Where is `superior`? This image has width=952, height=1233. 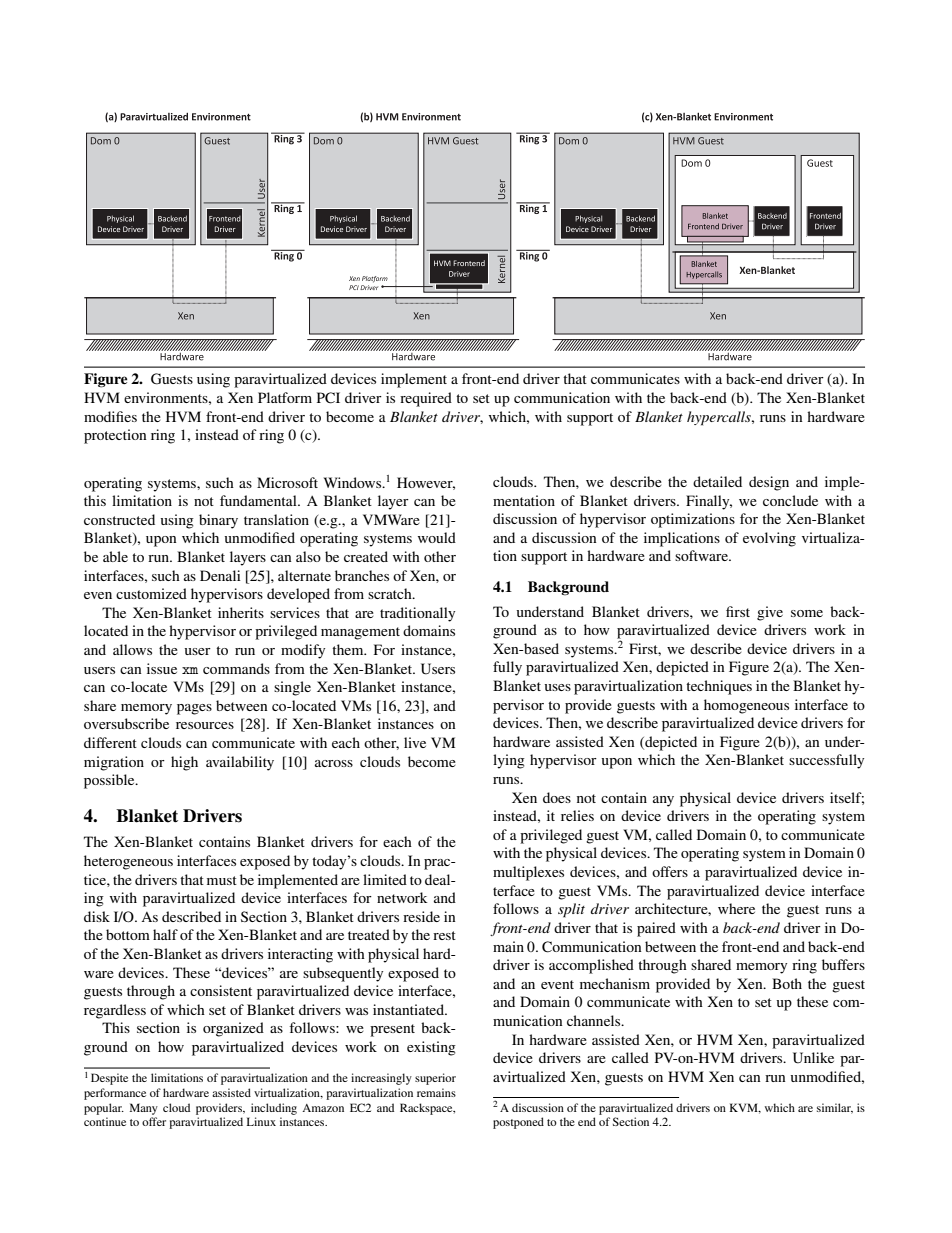
superior is located at coordinates (435, 1079).
